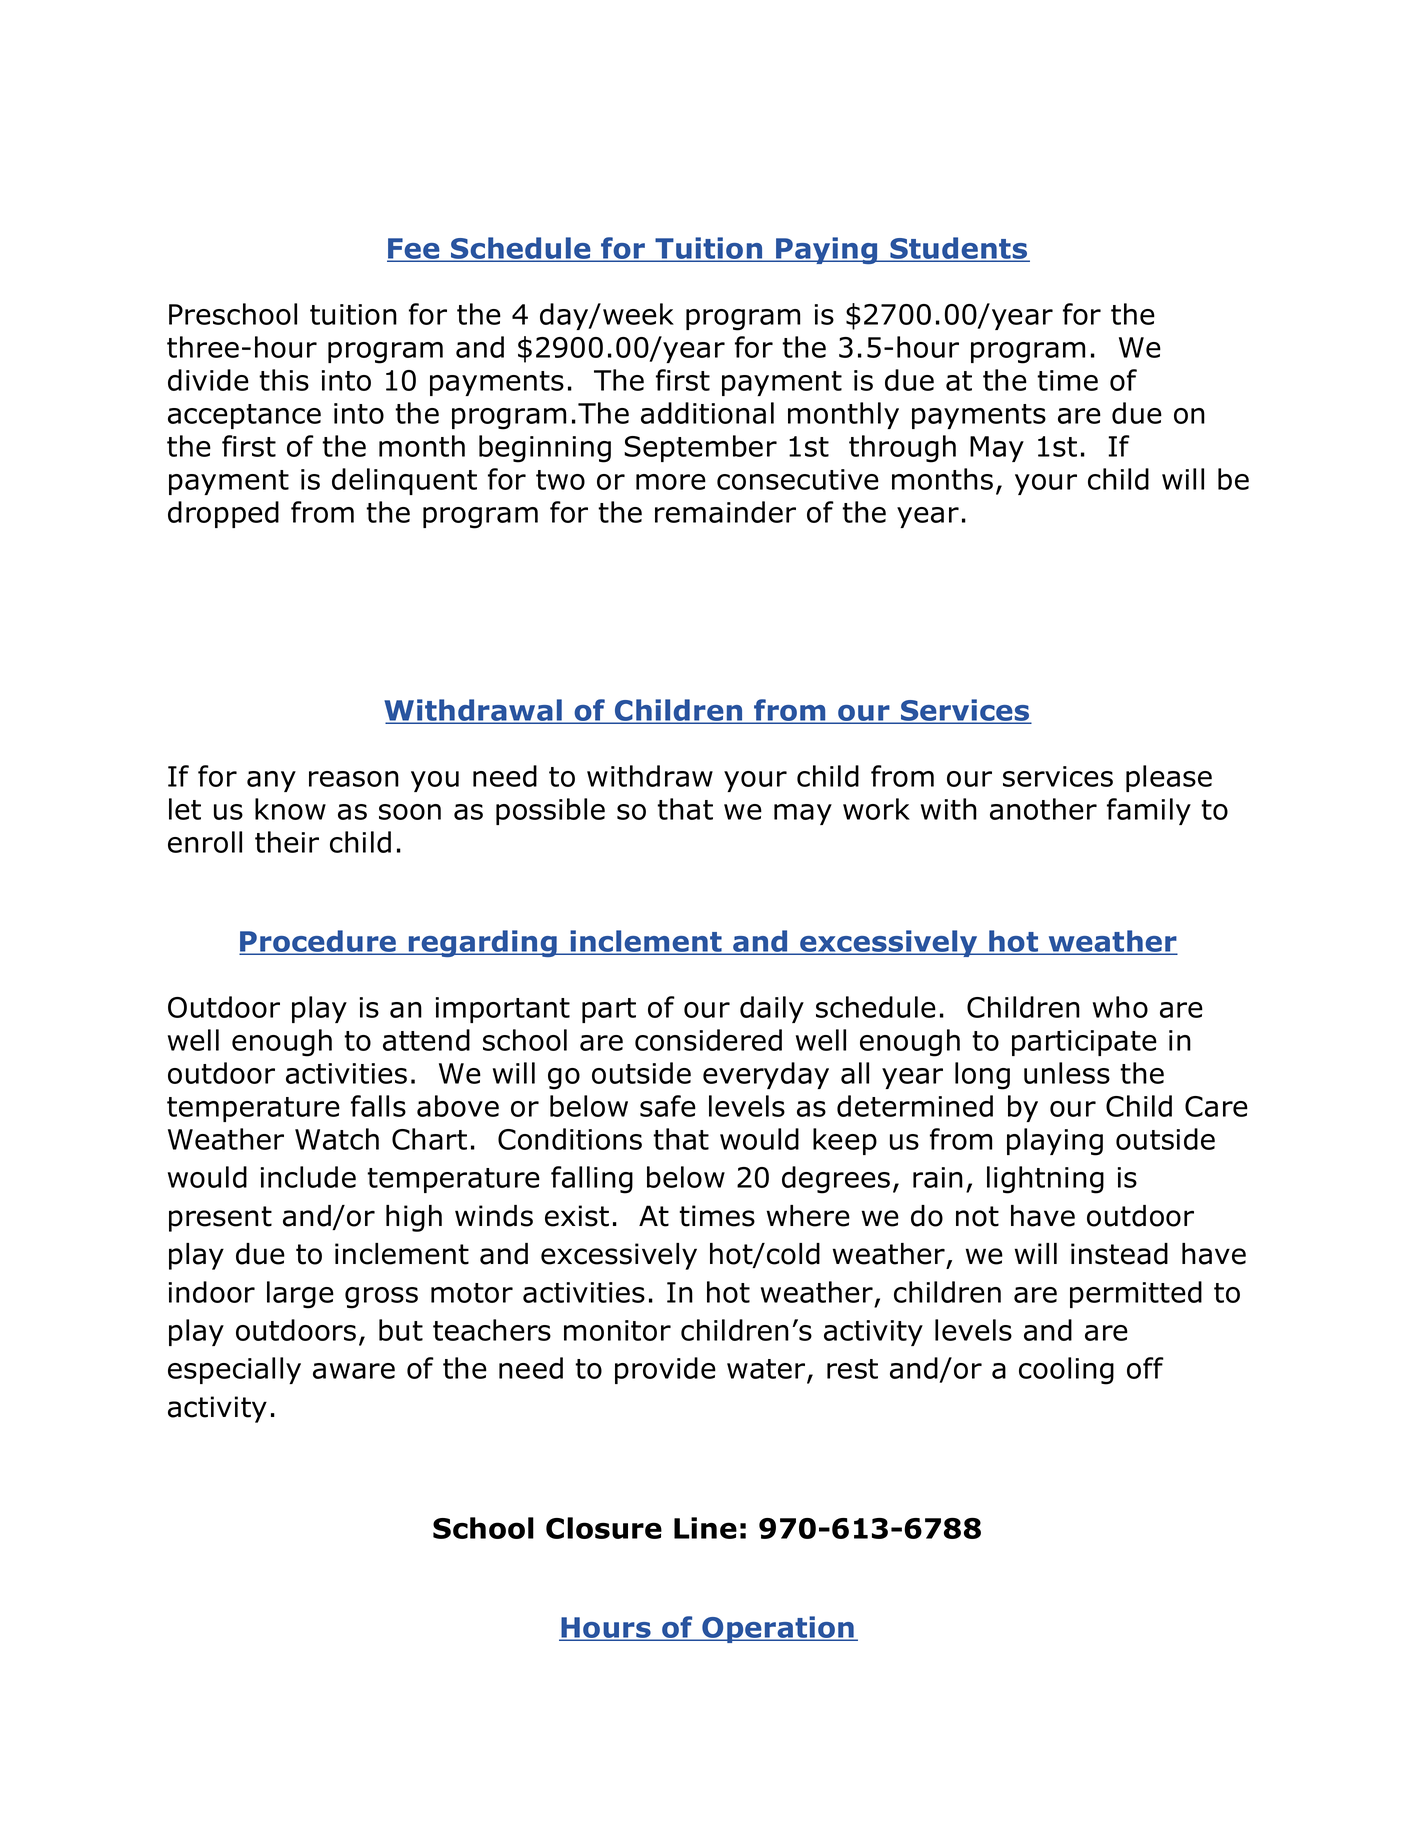  I want to click on Operation, so click(778, 1629).
